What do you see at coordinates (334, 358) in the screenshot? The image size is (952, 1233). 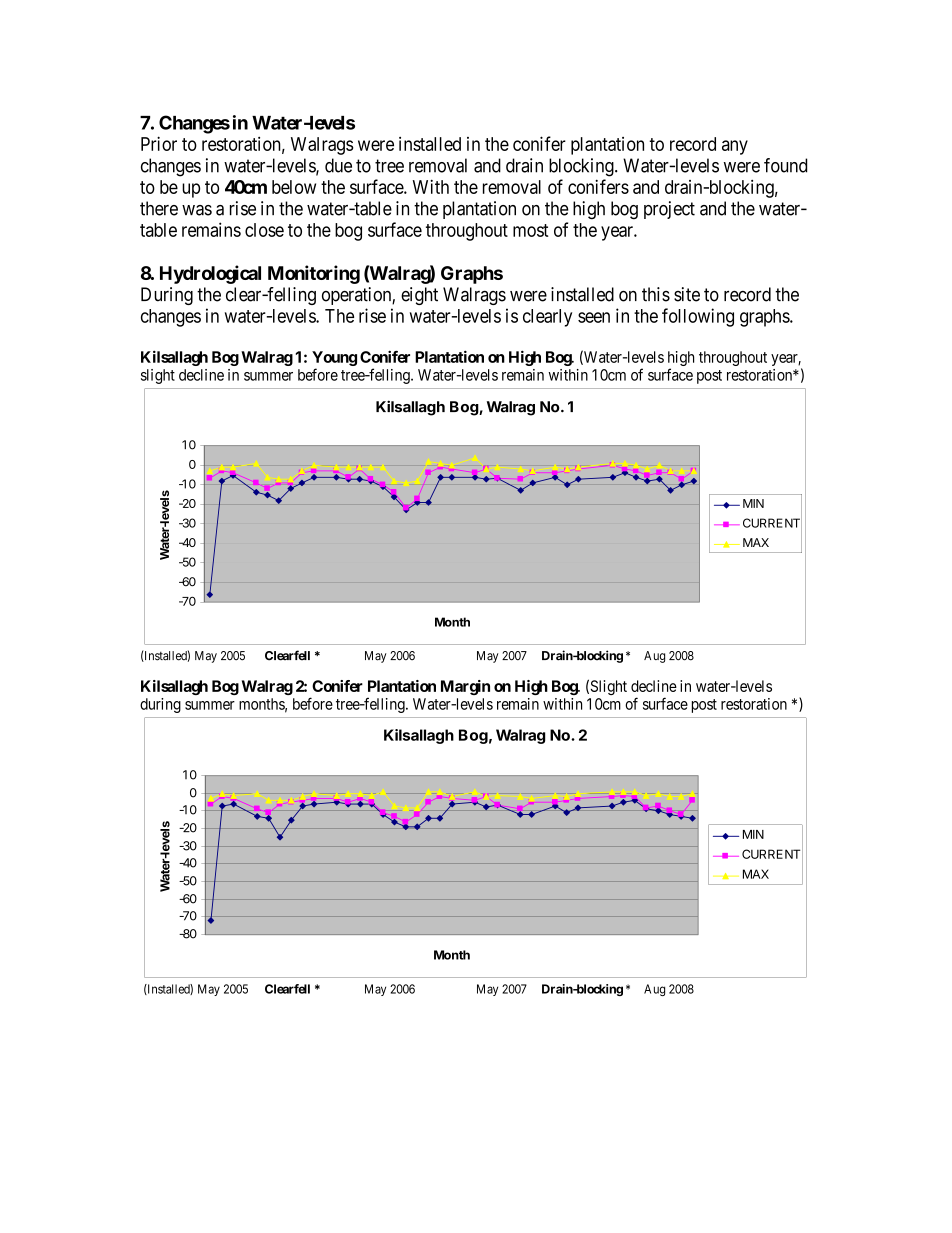 I see `Young` at bounding box center [334, 358].
